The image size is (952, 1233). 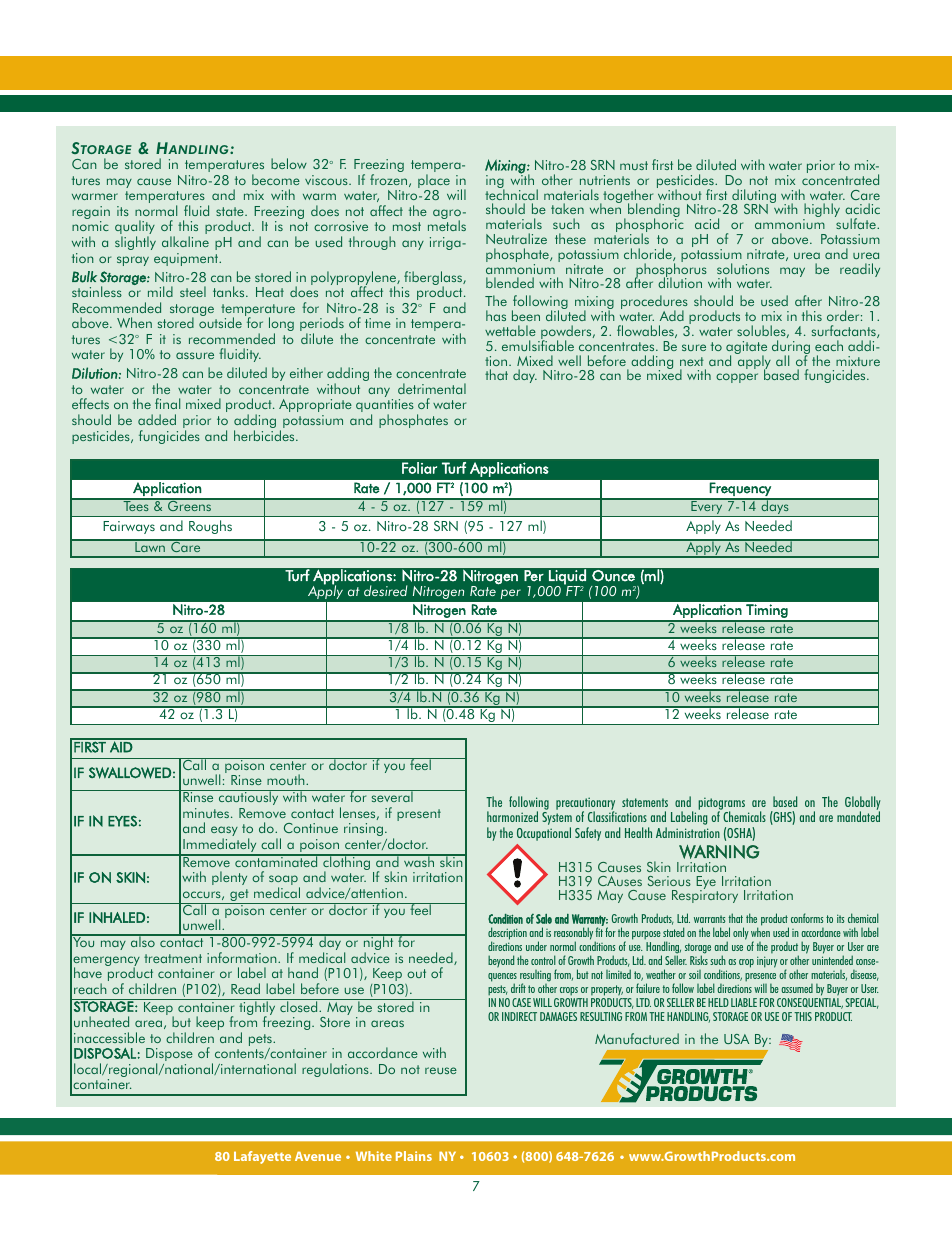 What do you see at coordinates (511, 193) in the screenshot?
I see `technical` at bounding box center [511, 193].
